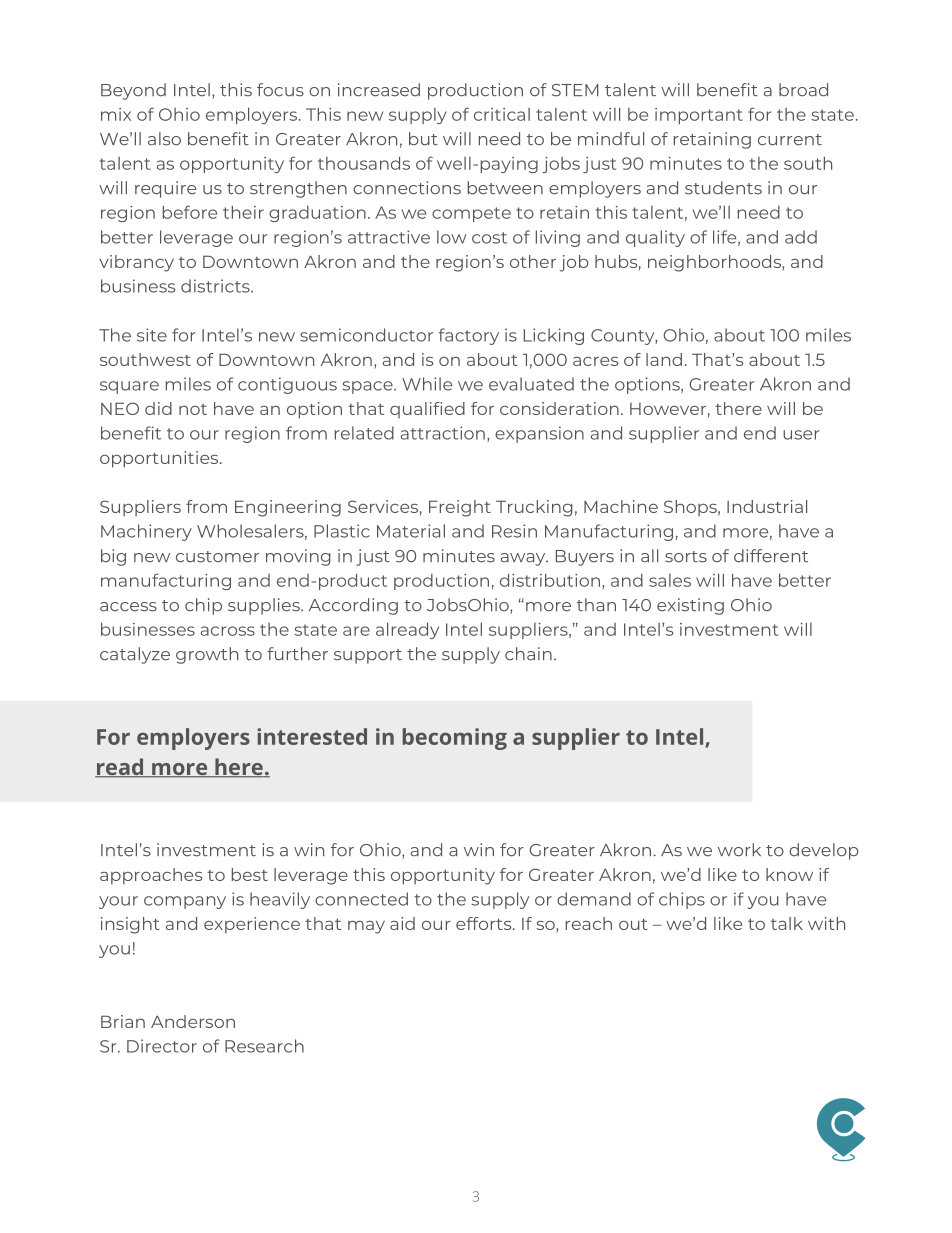  I want to click on work, so click(739, 850).
